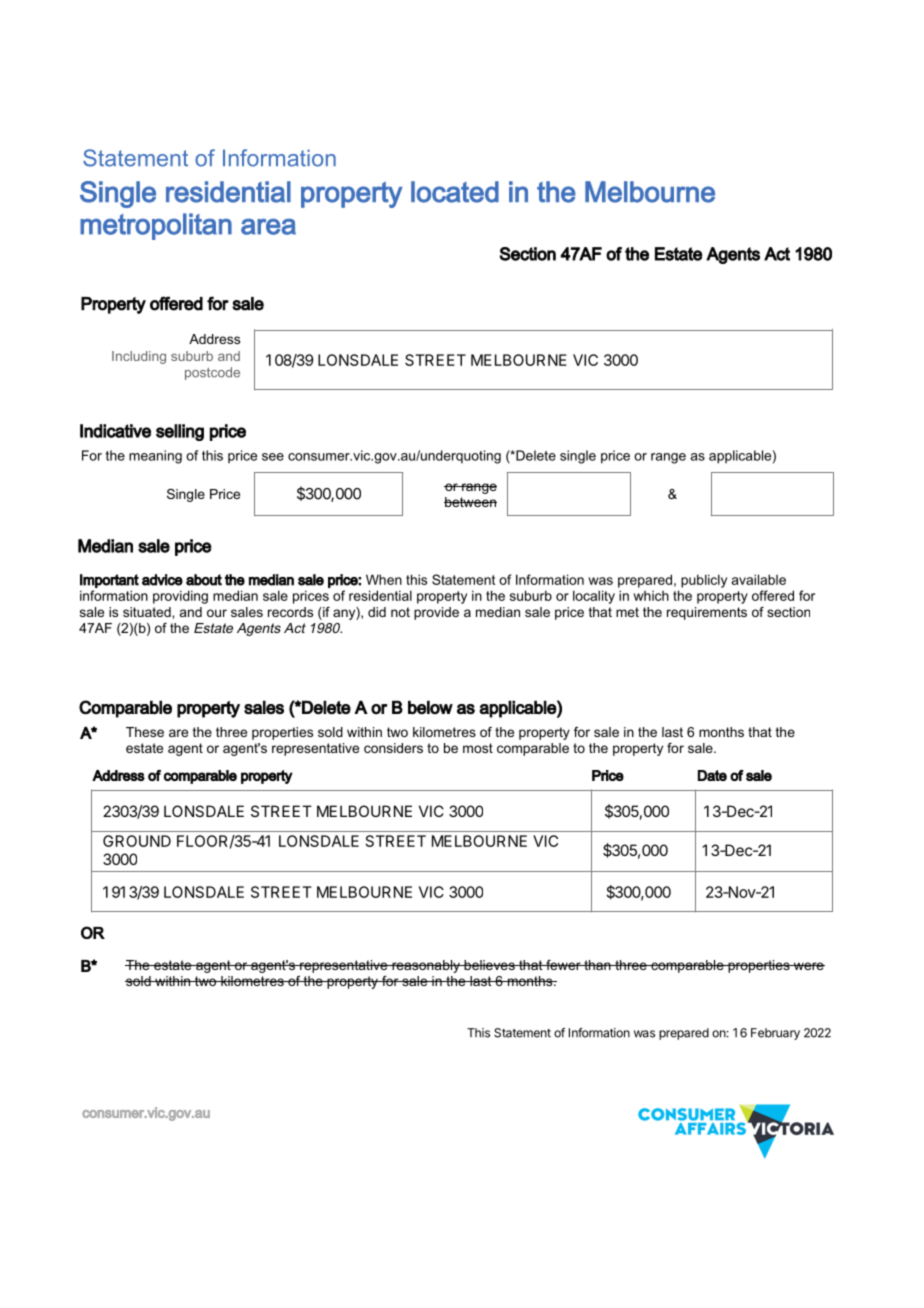 The width and height of the screenshot is (924, 1308). Describe the element at coordinates (268, 226) in the screenshot. I see `area` at that location.
